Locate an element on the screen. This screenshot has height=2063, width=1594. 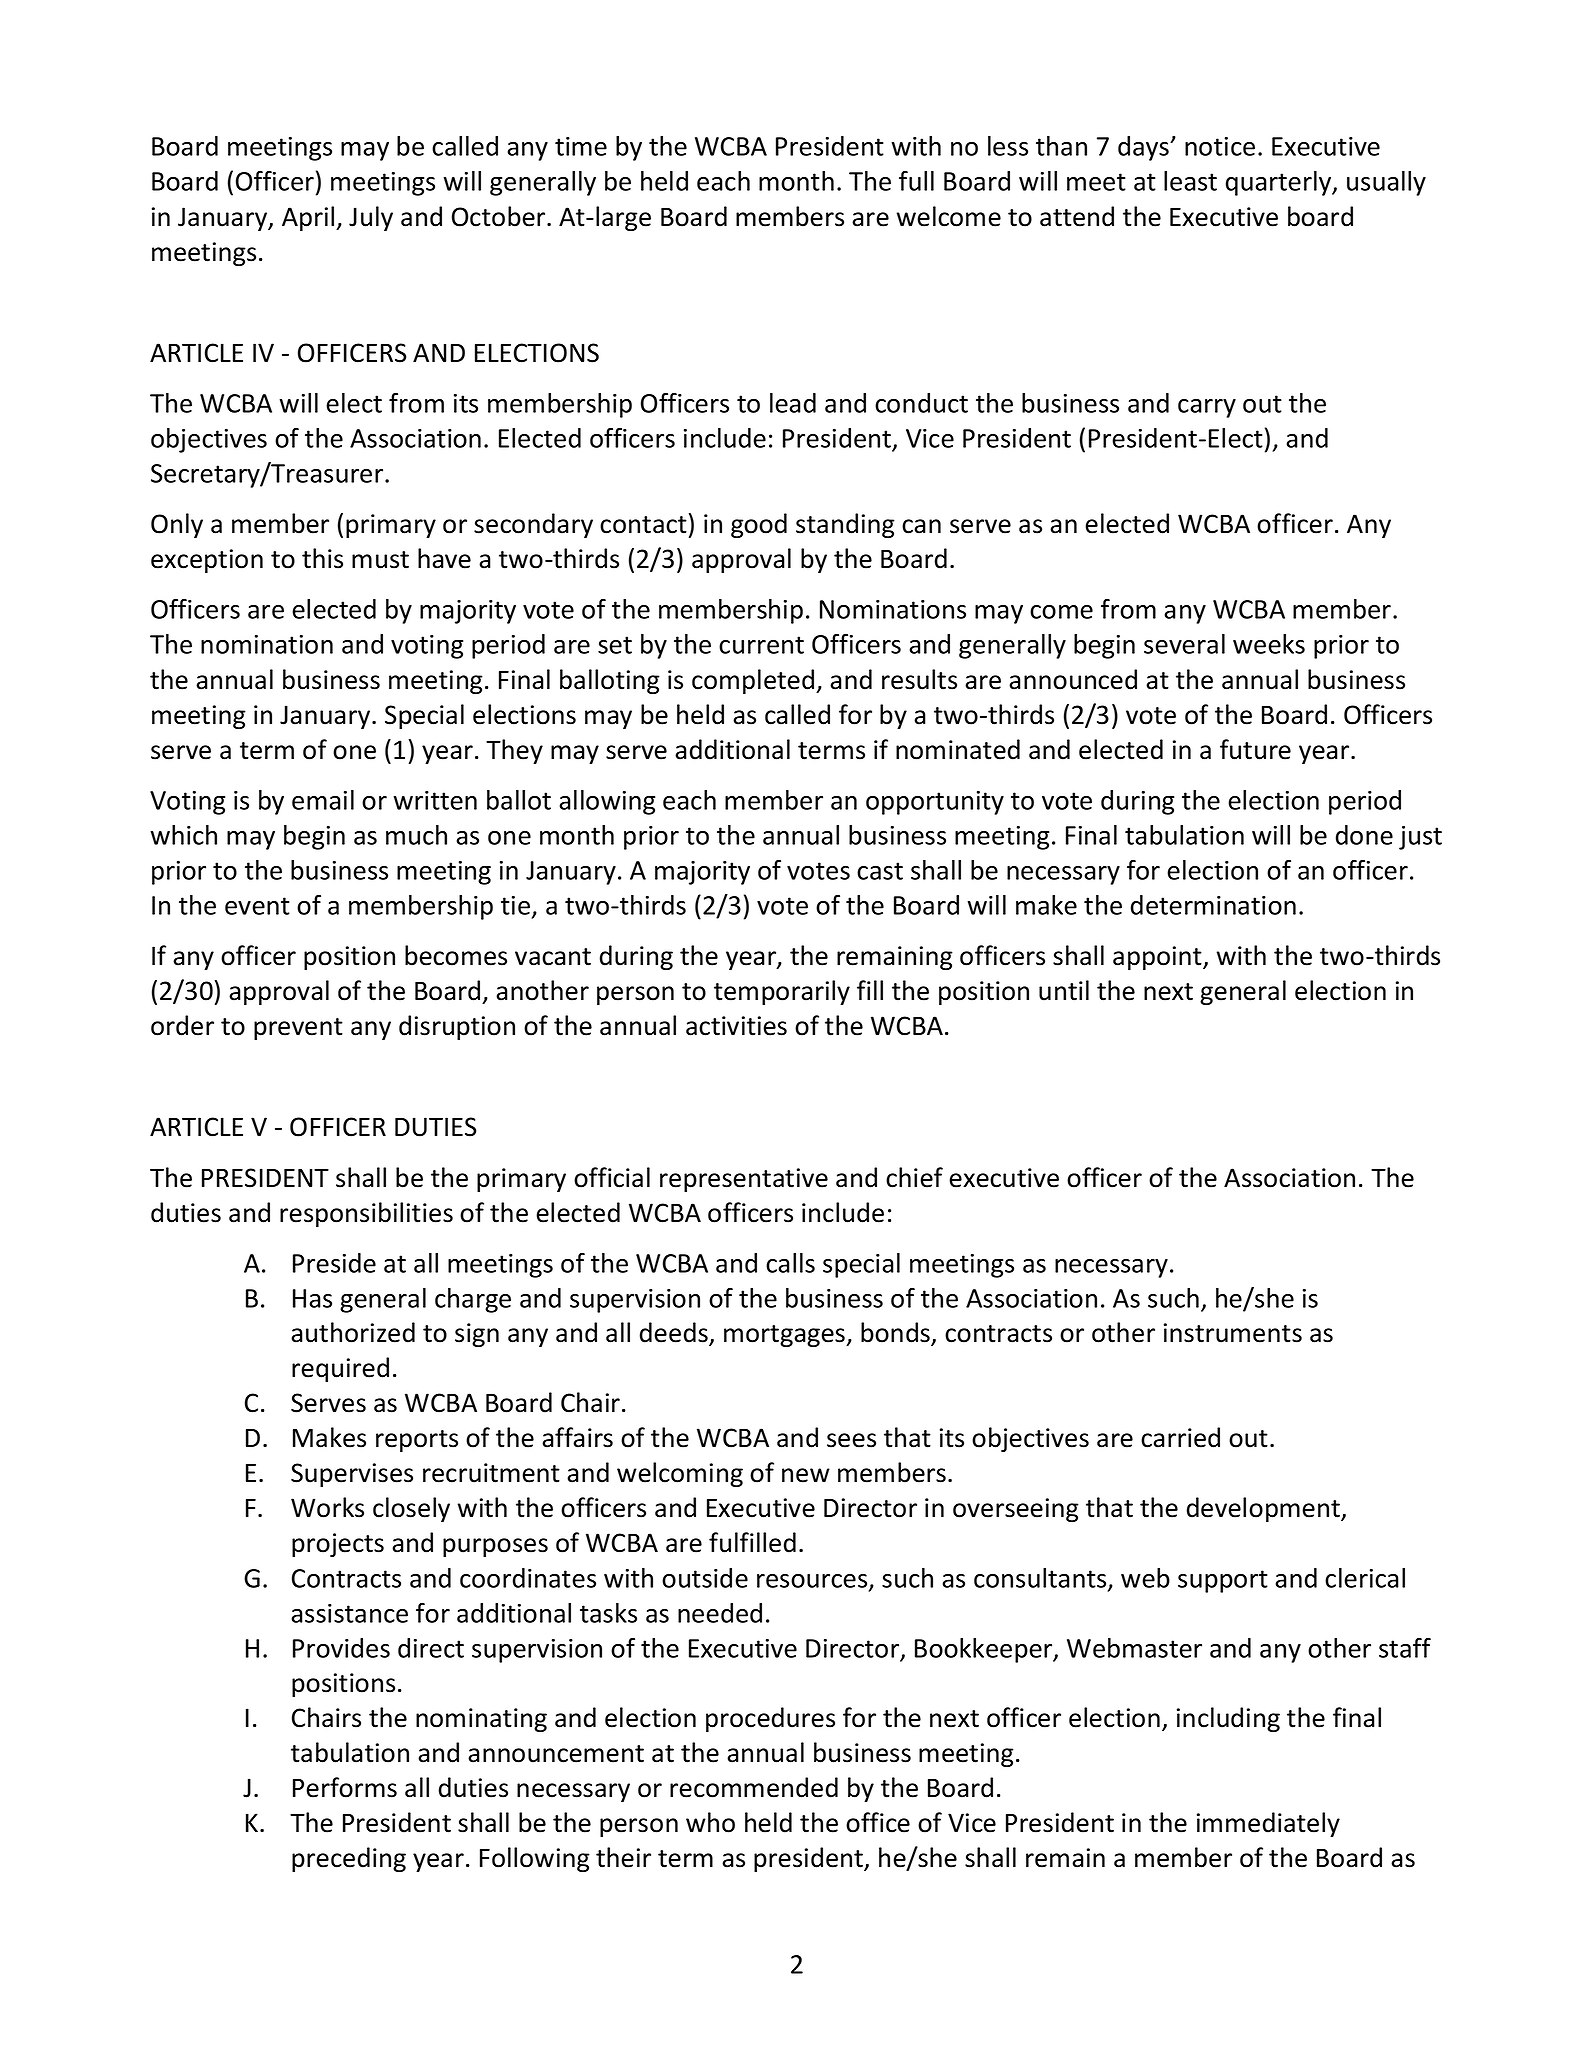
email is located at coordinates (323, 800).
